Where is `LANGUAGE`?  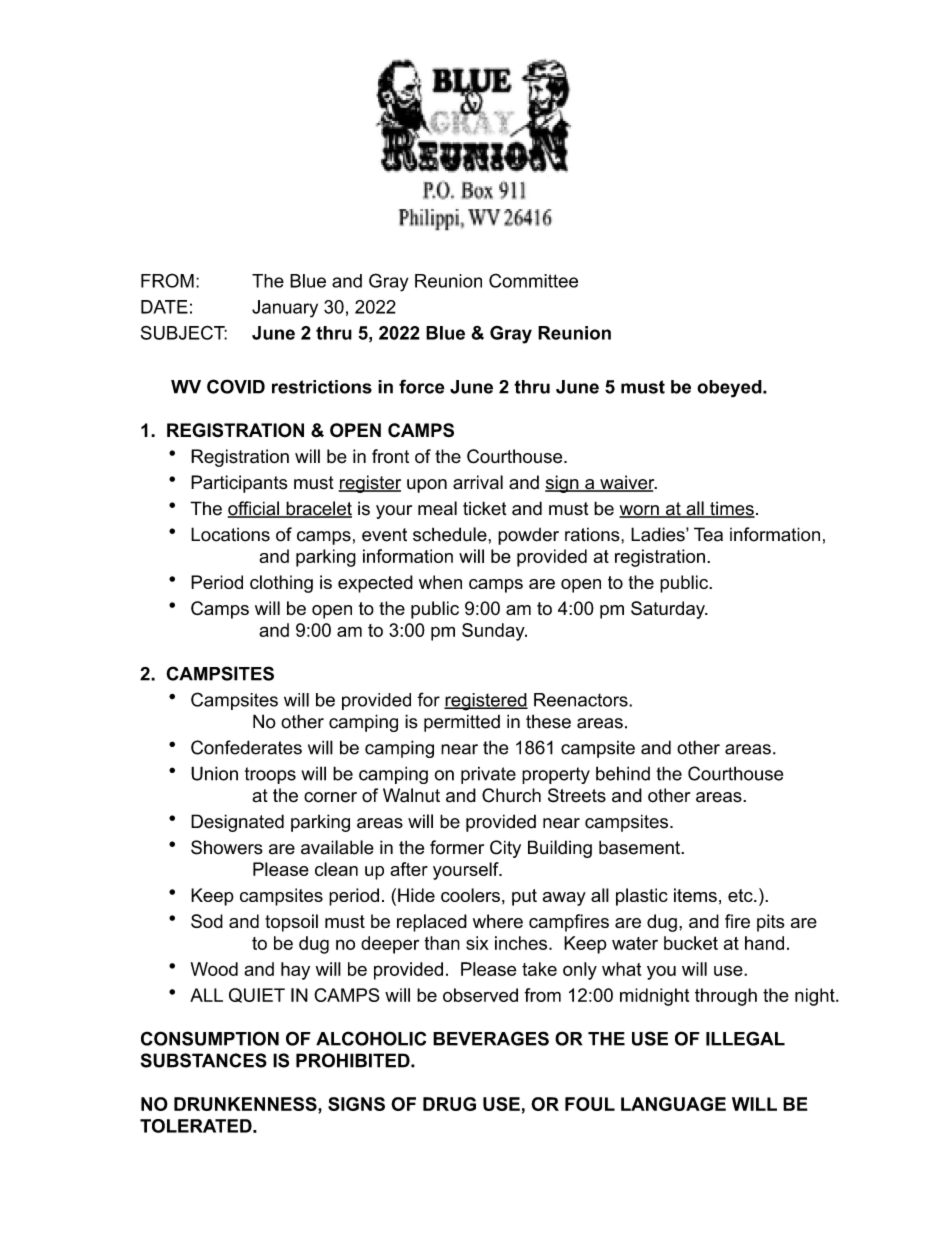 LANGUAGE is located at coordinates (673, 1104).
